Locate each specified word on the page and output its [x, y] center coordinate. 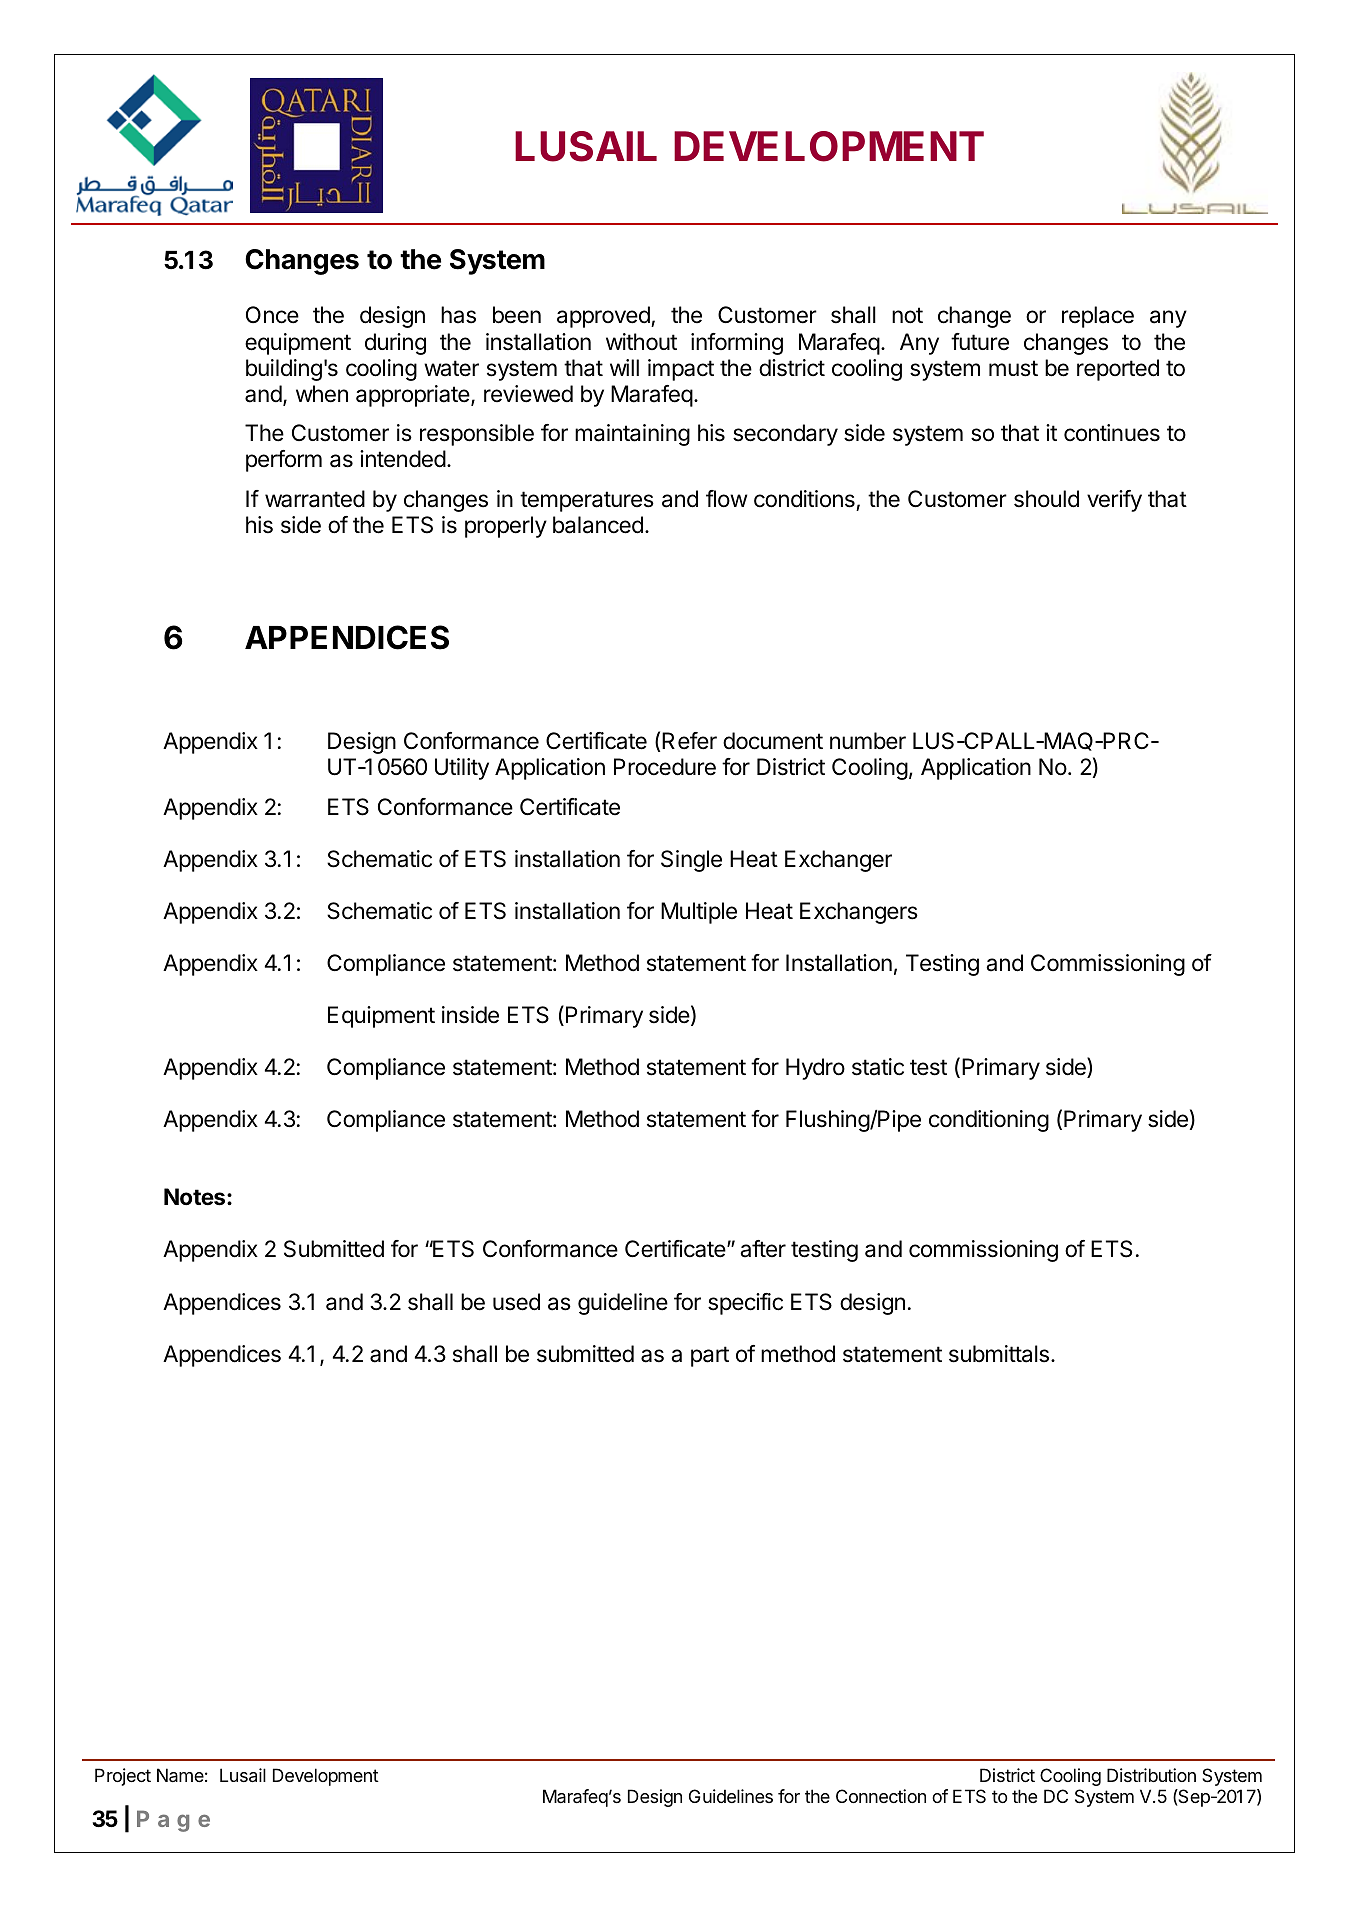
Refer [689, 741]
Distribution [1151, 1775]
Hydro [815, 1069]
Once [272, 315]
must [1013, 368]
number [868, 741]
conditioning [989, 1121]
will [624, 367]
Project [123, 1777]
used [516, 1302]
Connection [881, 1796]
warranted [315, 499]
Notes [196, 1197]
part [710, 1356]
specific [745, 1304]
